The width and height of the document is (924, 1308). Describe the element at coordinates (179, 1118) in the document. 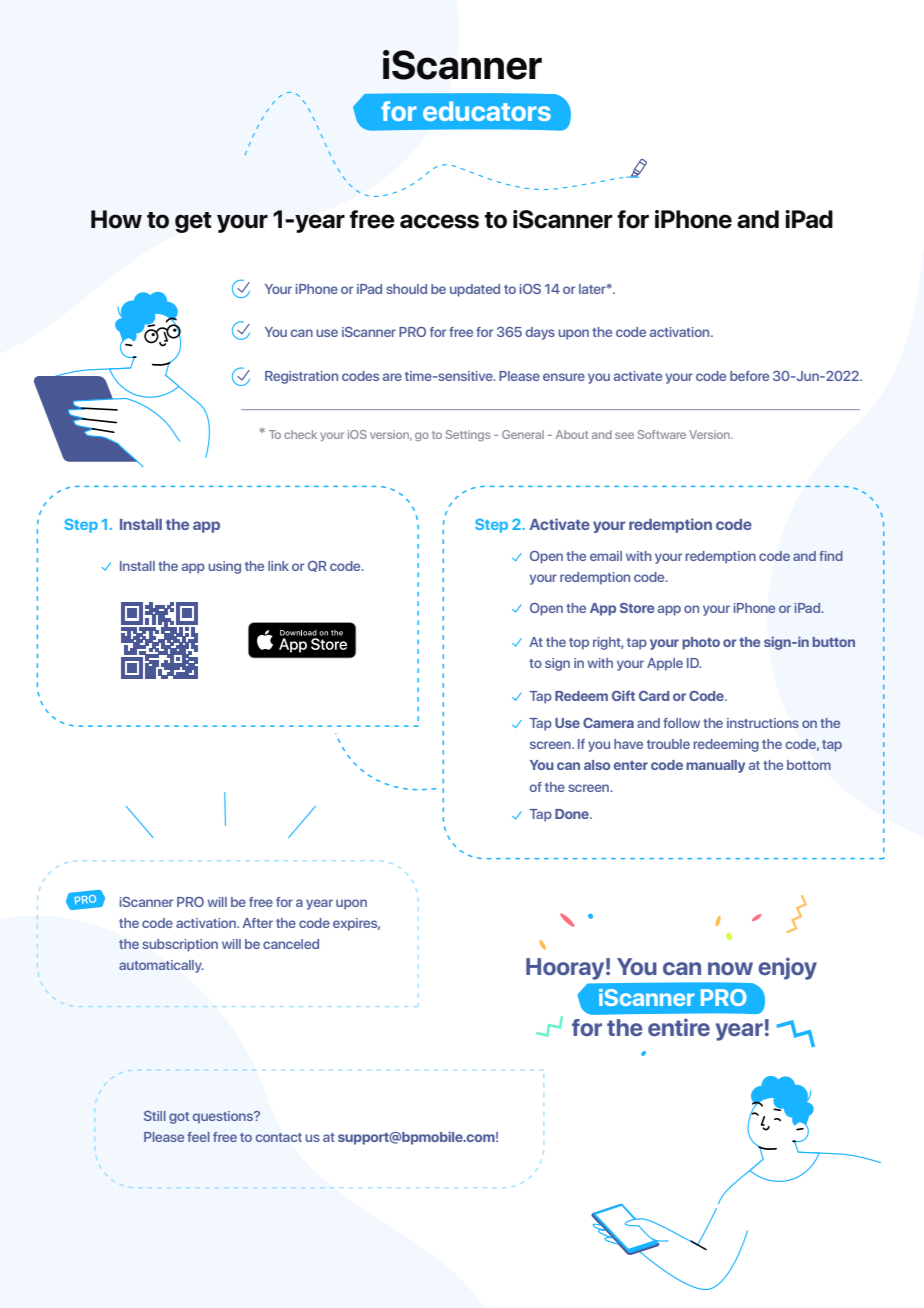

I see `got` at that location.
